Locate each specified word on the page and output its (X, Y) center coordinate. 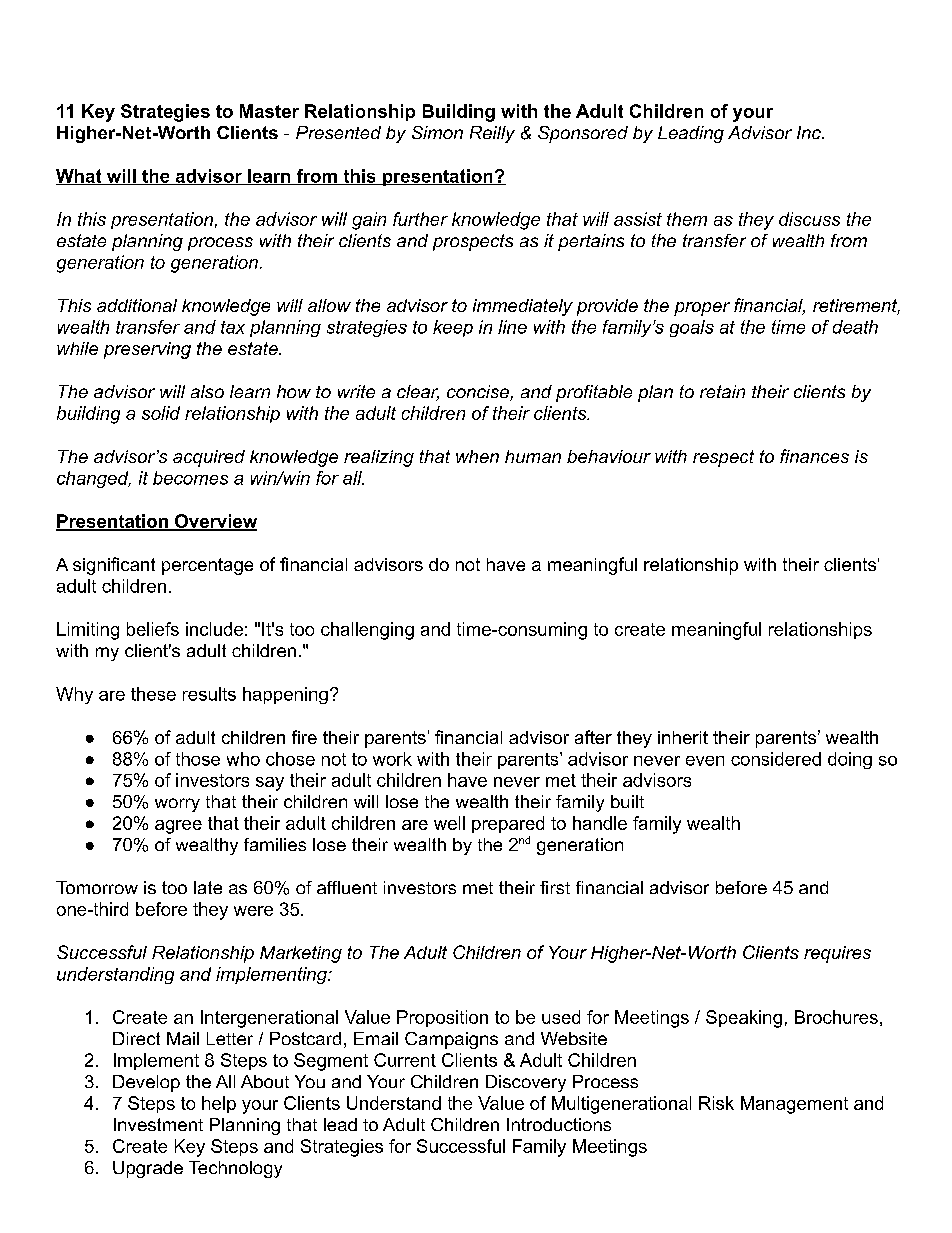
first (555, 887)
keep (453, 328)
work (392, 759)
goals (692, 328)
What (80, 177)
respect (723, 458)
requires (837, 954)
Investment (158, 1124)
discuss (809, 219)
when (477, 456)
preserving (147, 350)
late (208, 887)
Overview (214, 522)
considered (776, 759)
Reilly (492, 134)
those (198, 759)
